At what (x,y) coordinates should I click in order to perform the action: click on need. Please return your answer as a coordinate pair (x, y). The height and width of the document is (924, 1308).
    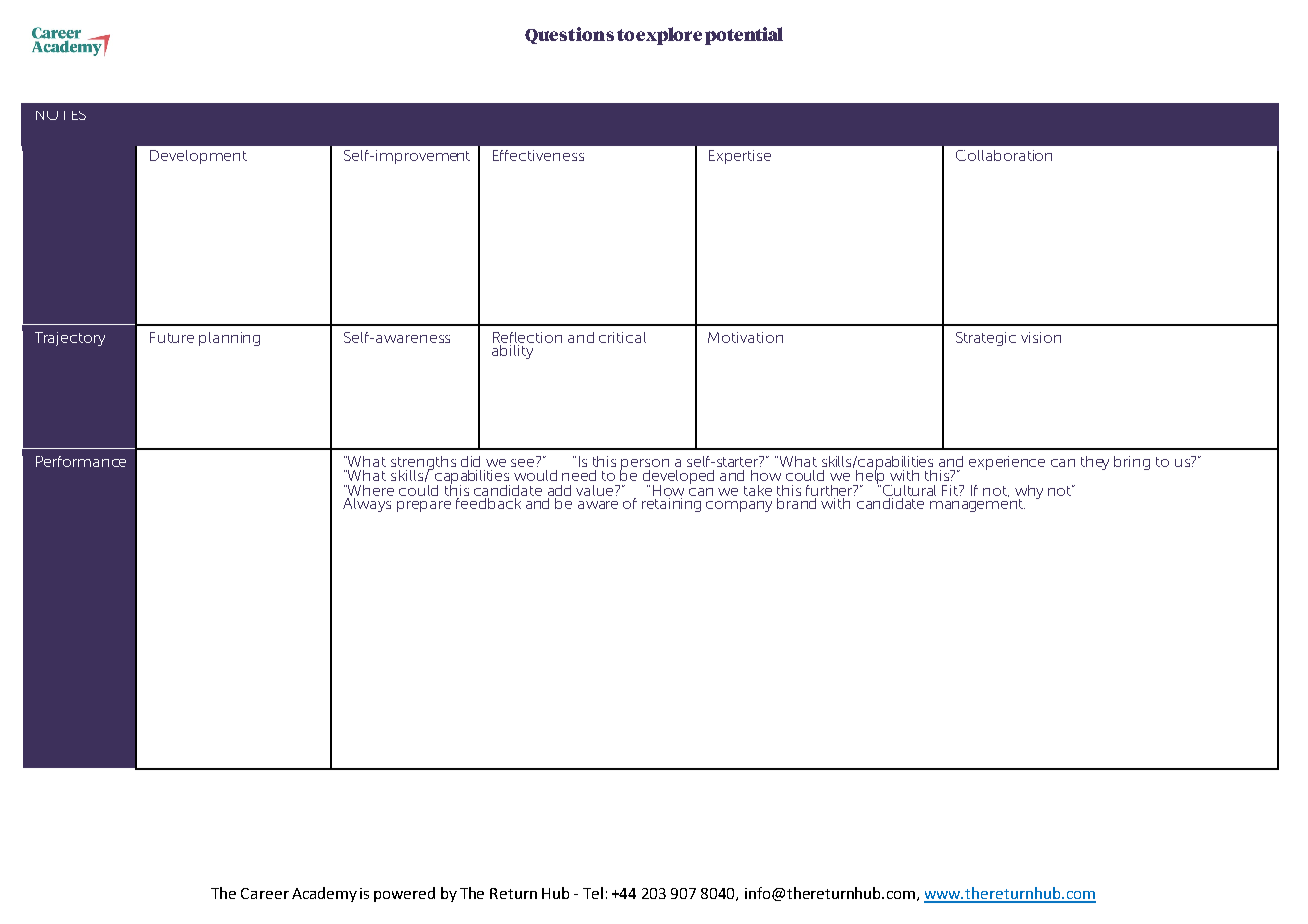
    Looking at the image, I should click on (579, 475).
